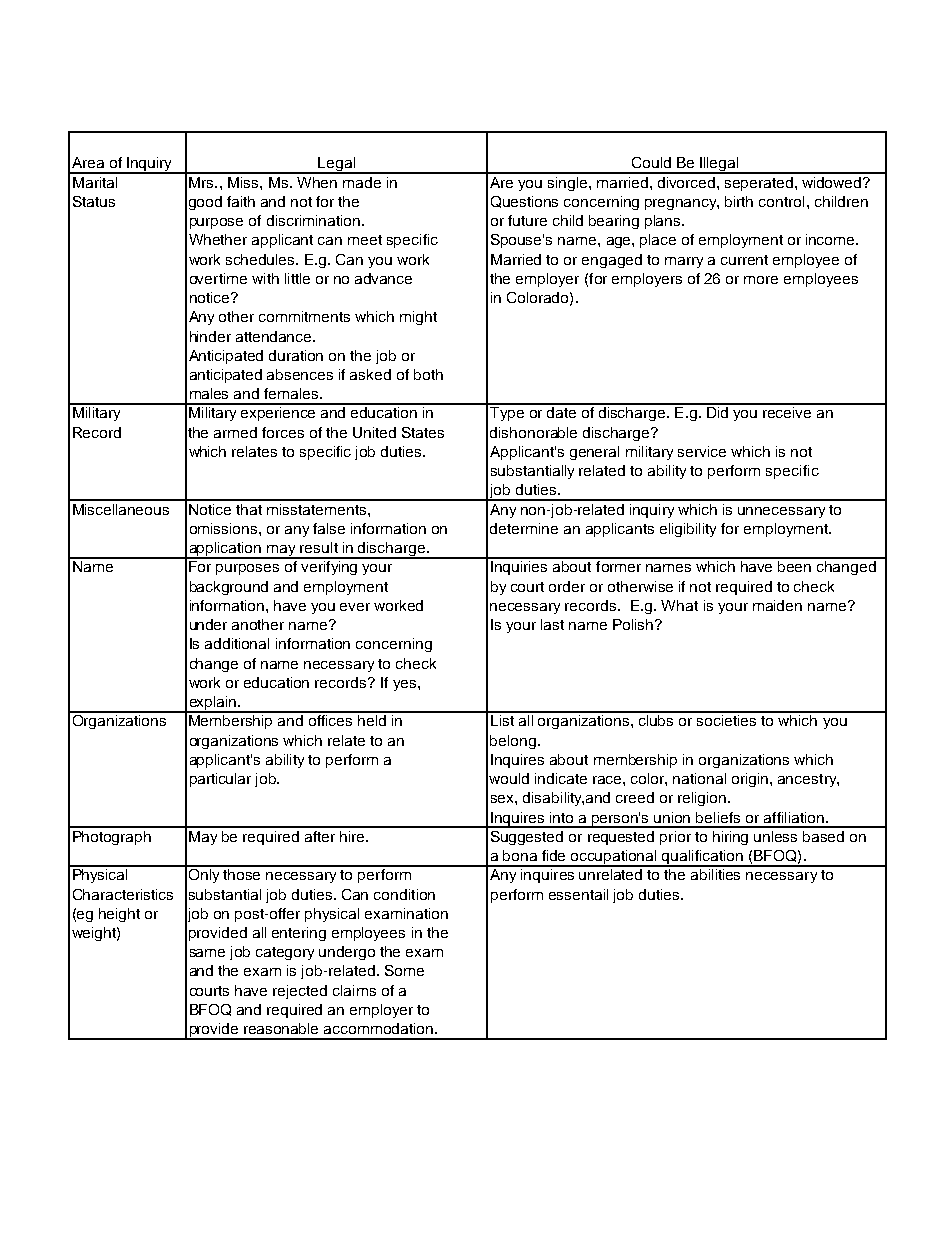  What do you see at coordinates (423, 432) in the page?
I see `States` at bounding box center [423, 432].
